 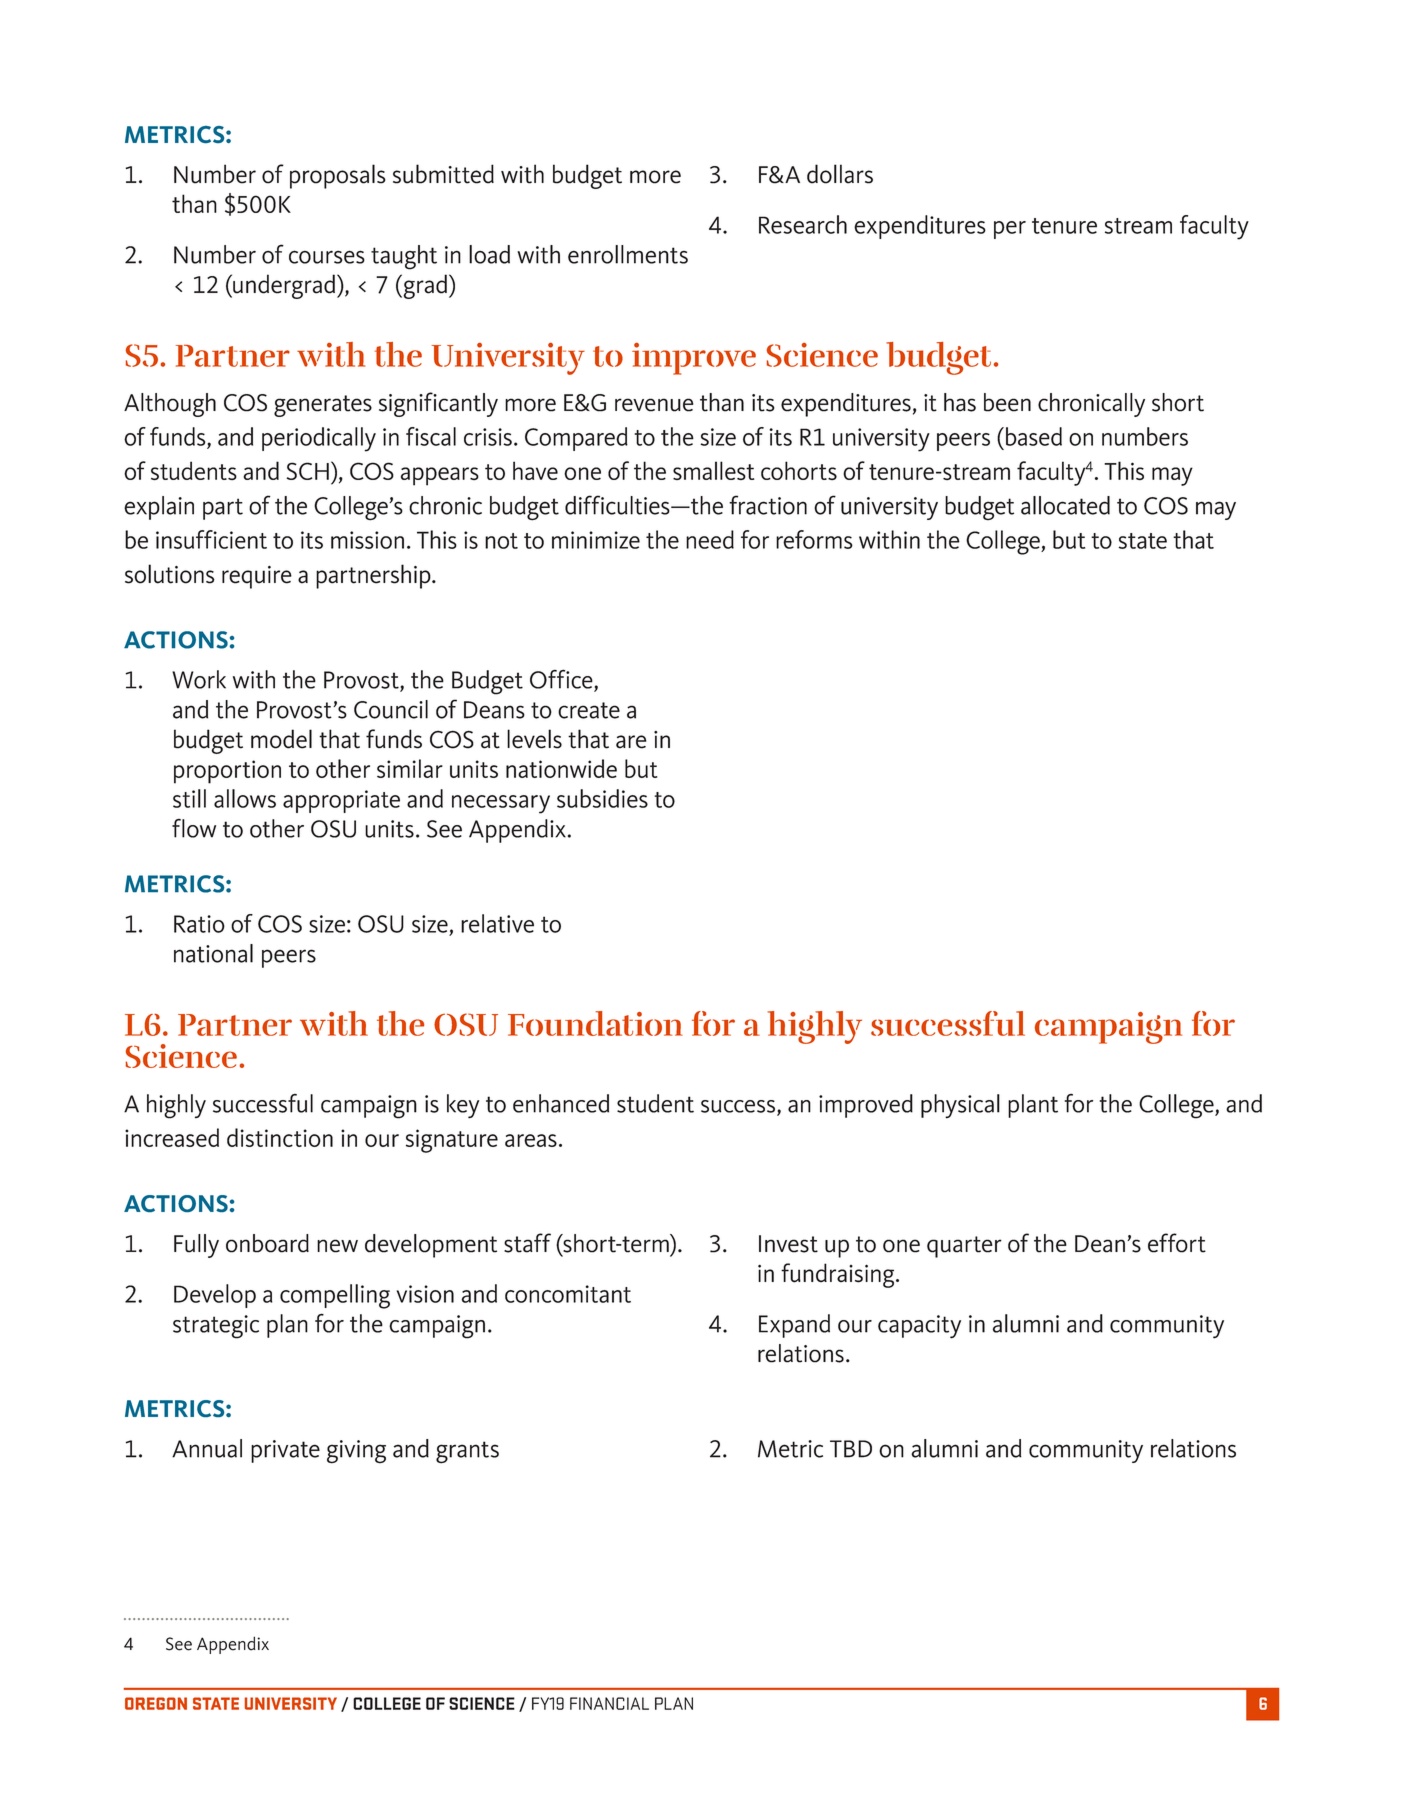 I want to click on courses, so click(x=327, y=257).
